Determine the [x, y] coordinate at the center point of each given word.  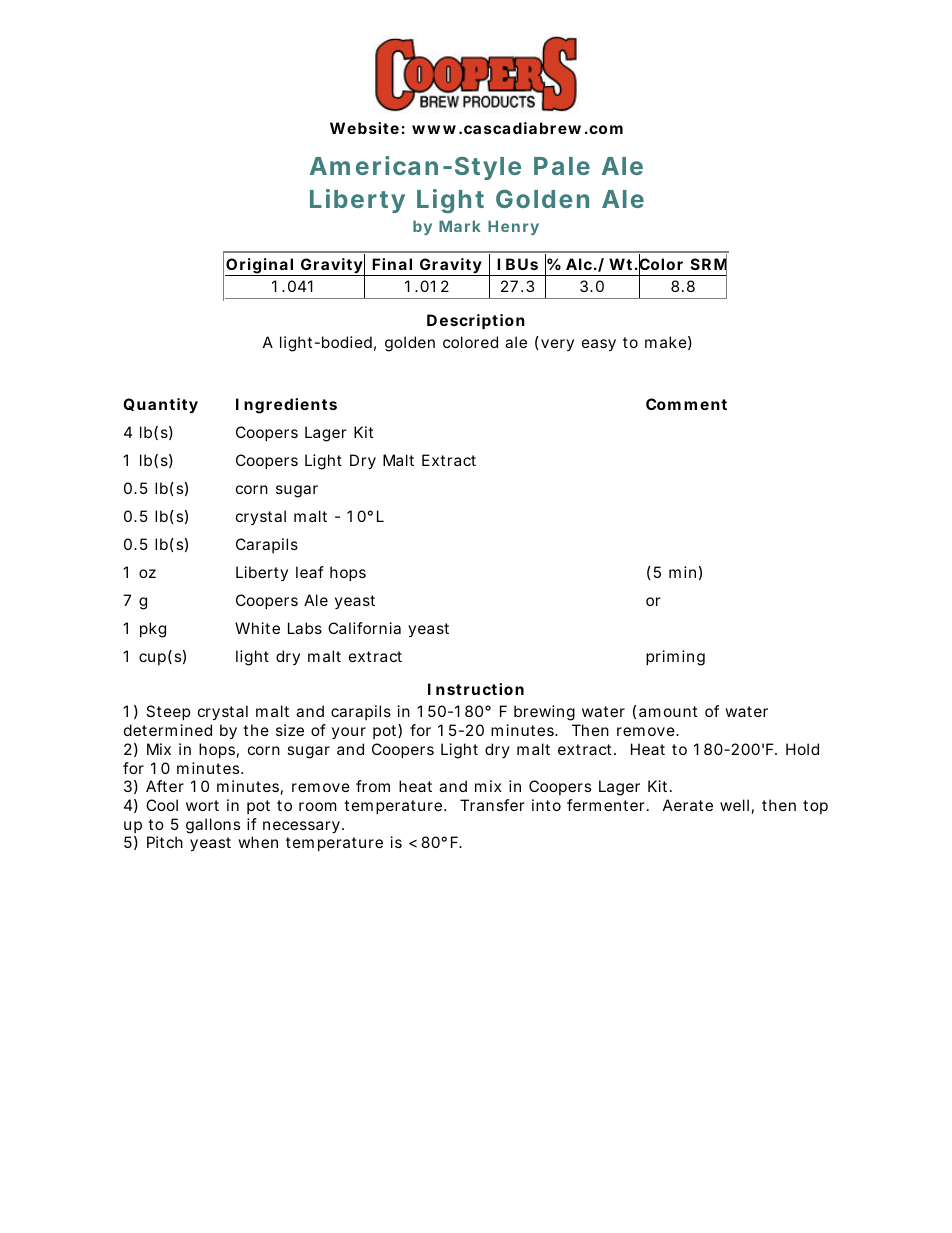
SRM [709, 264]
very [557, 345]
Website [364, 128]
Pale [562, 166]
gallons [213, 826]
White [257, 628]
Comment [686, 404]
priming [675, 658]
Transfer [492, 805]
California [364, 628]
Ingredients [286, 406]
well [734, 805]
